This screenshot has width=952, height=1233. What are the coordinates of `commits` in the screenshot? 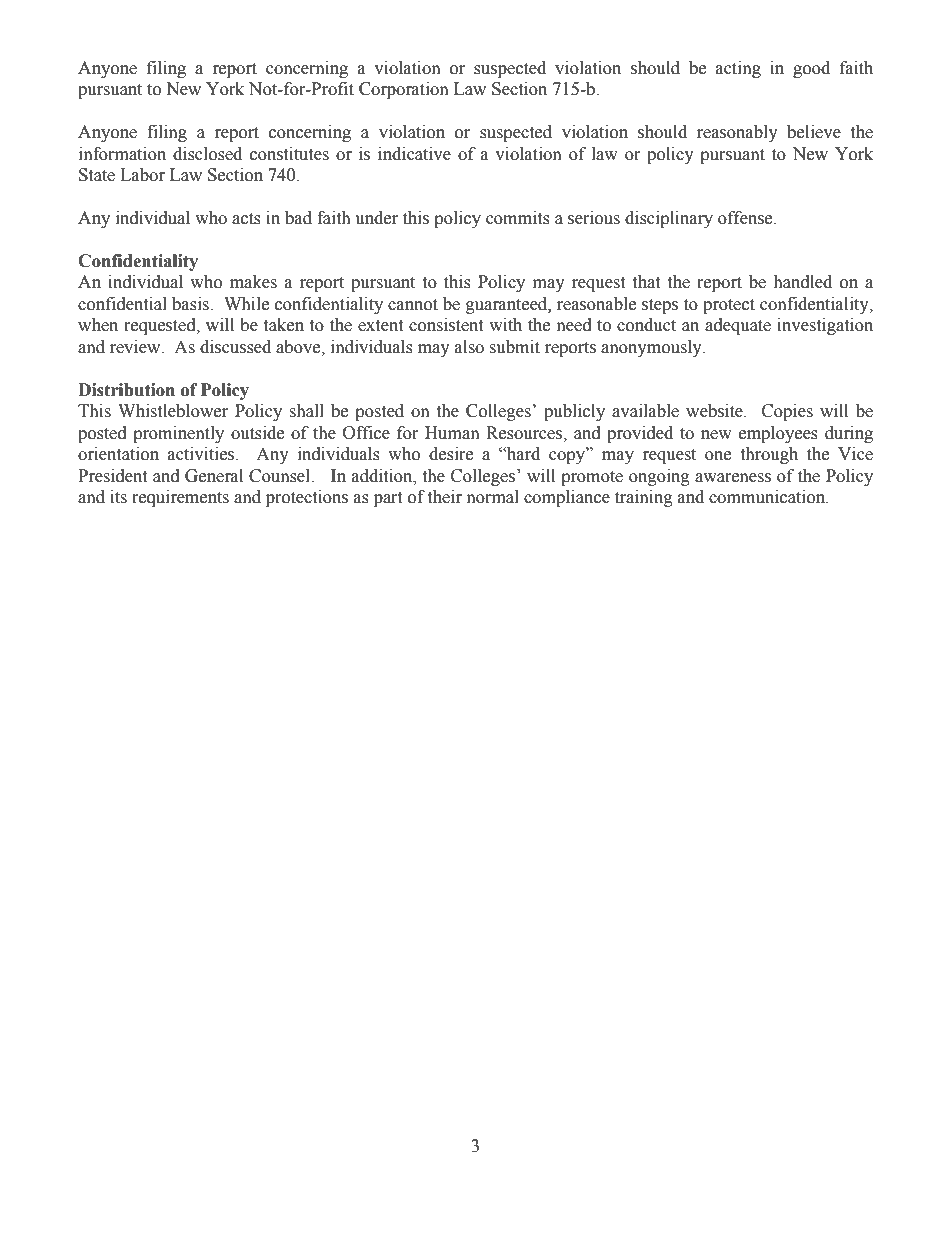 It's located at (518, 218).
